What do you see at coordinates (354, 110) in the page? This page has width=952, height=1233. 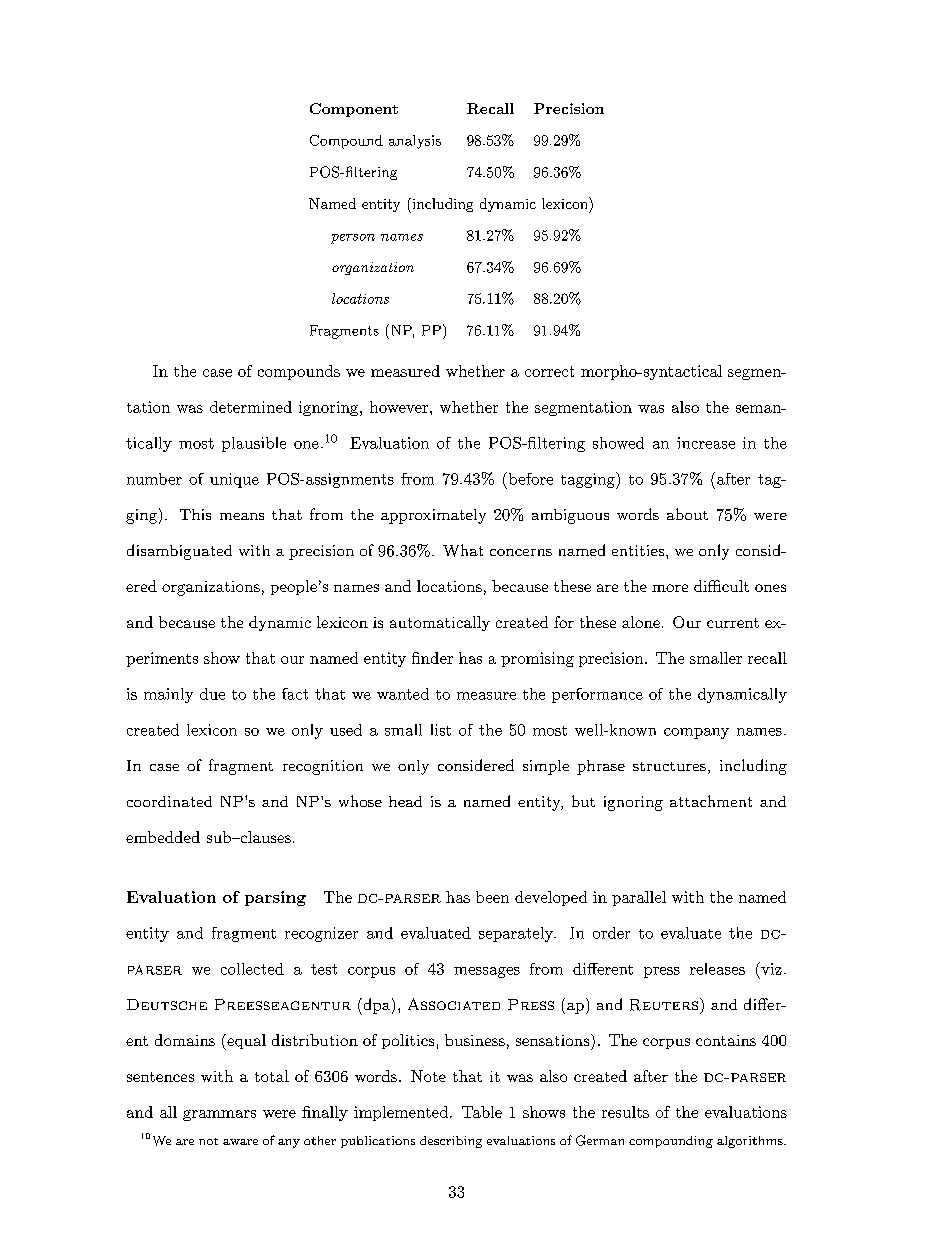 I see `Component` at bounding box center [354, 110].
